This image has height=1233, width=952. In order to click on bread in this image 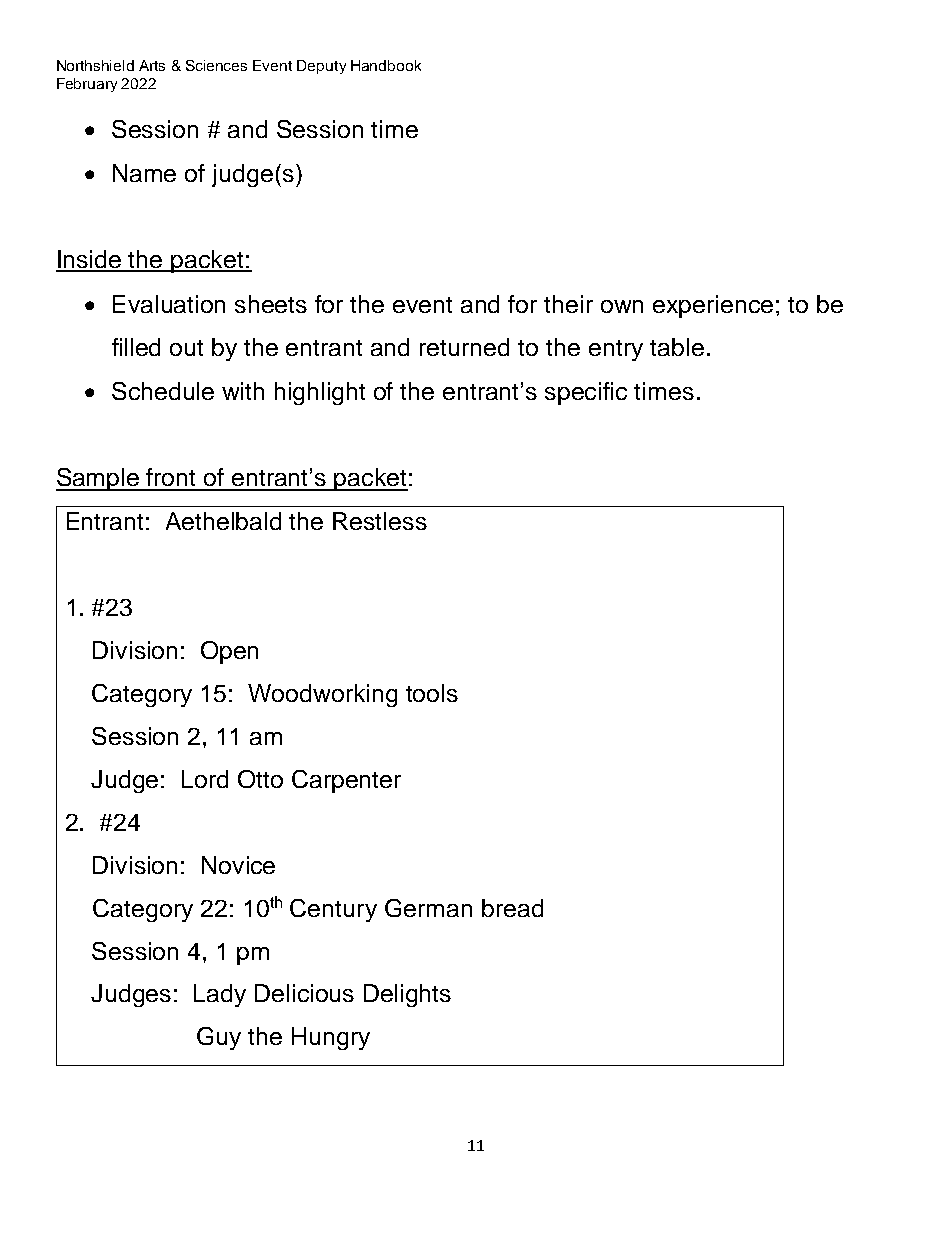, I will do `click(512, 908)`.
